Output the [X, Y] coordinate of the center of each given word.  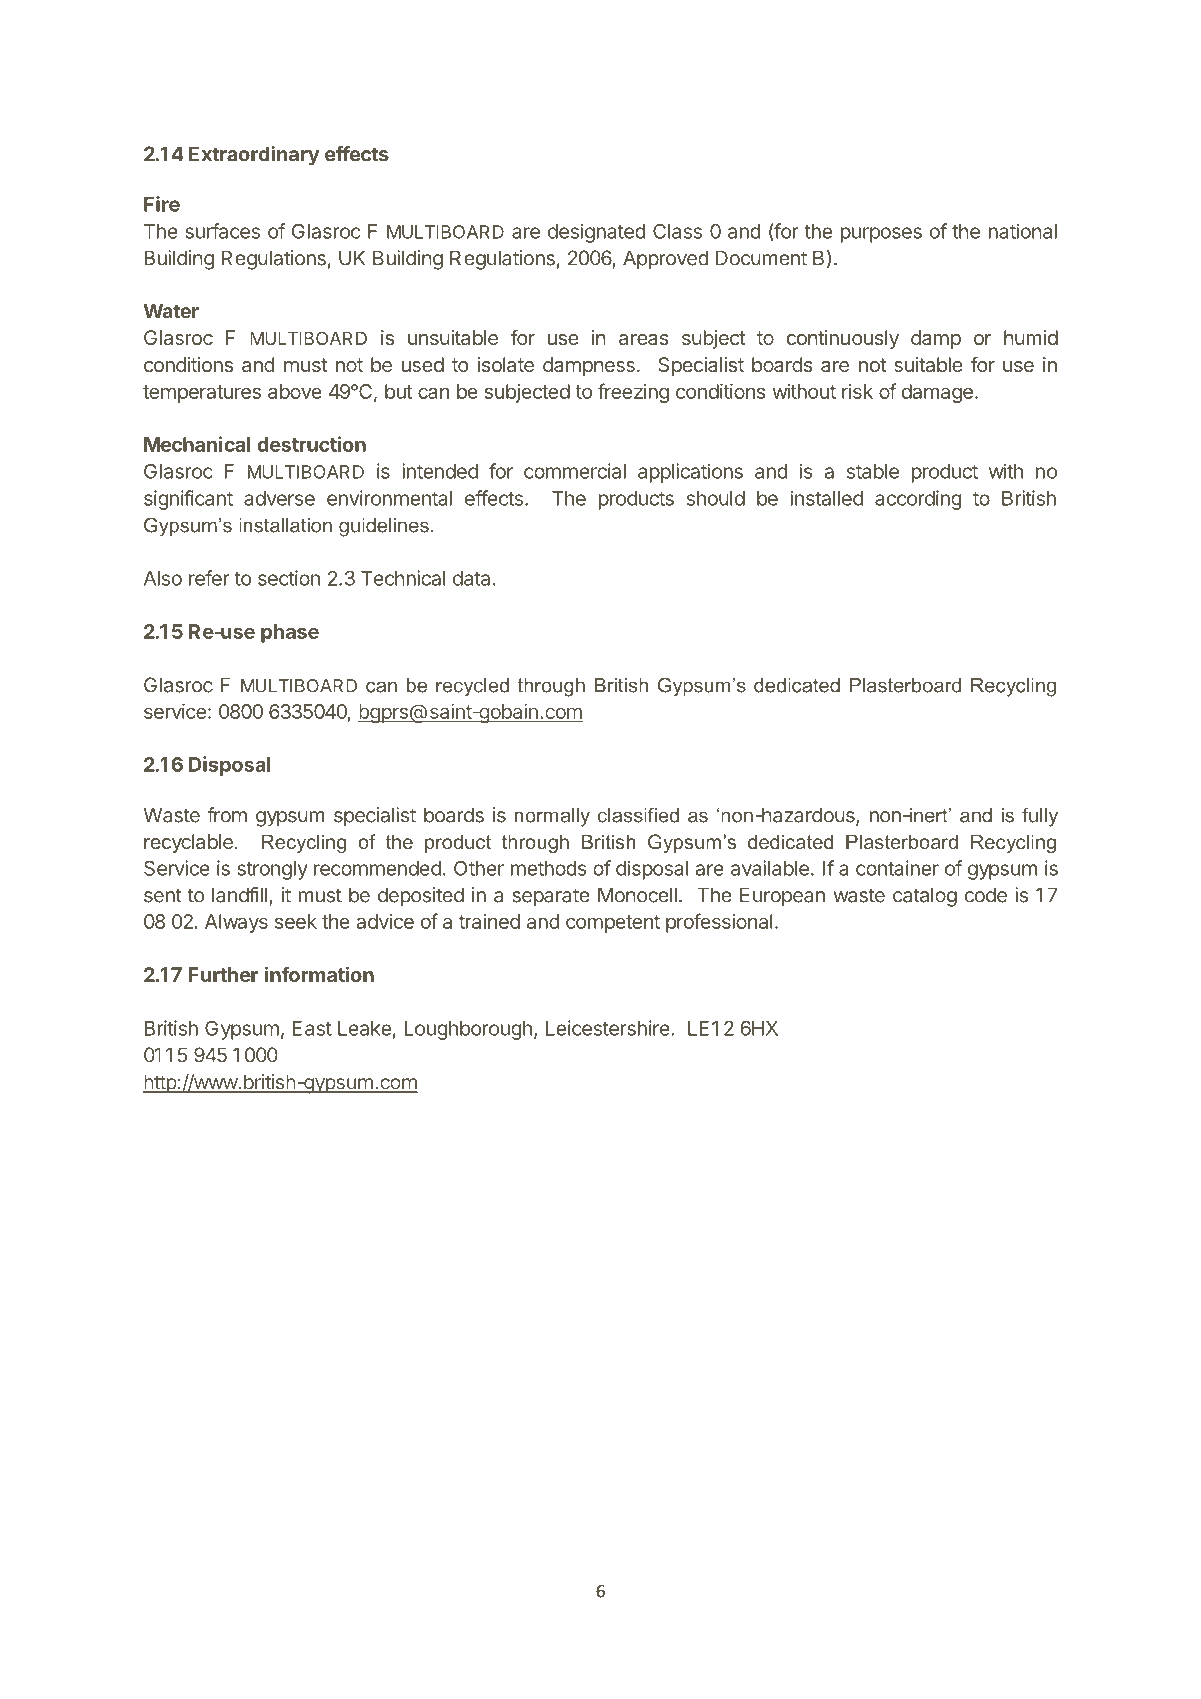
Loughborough [468, 1030]
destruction [312, 444]
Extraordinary [254, 156]
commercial [575, 471]
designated [596, 233]
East [312, 1028]
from [227, 815]
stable [873, 471]
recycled [472, 687]
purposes [881, 235]
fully [1040, 817]
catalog [925, 897]
